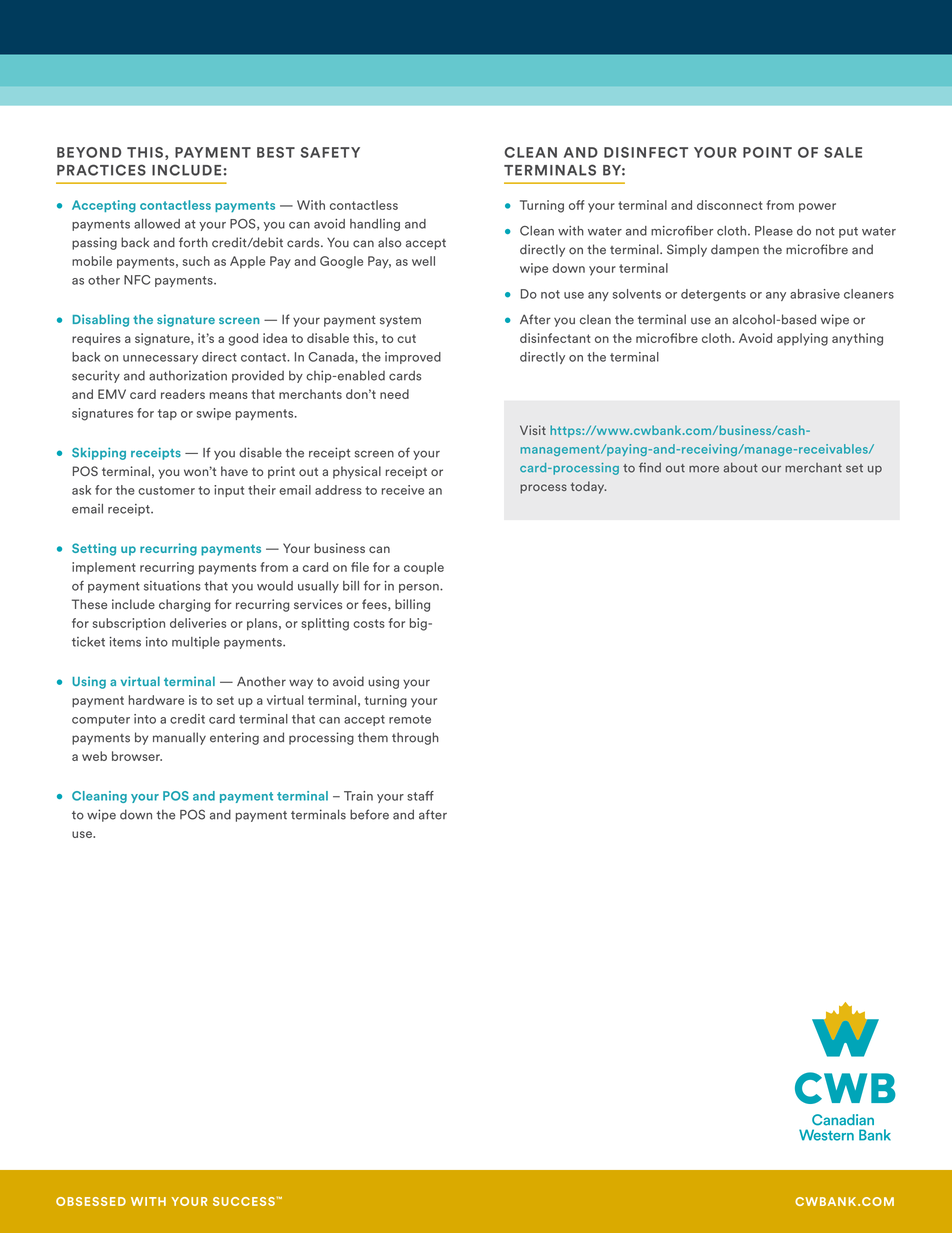  Describe the element at coordinates (157, 224) in the page. I see `allowed` at that location.
